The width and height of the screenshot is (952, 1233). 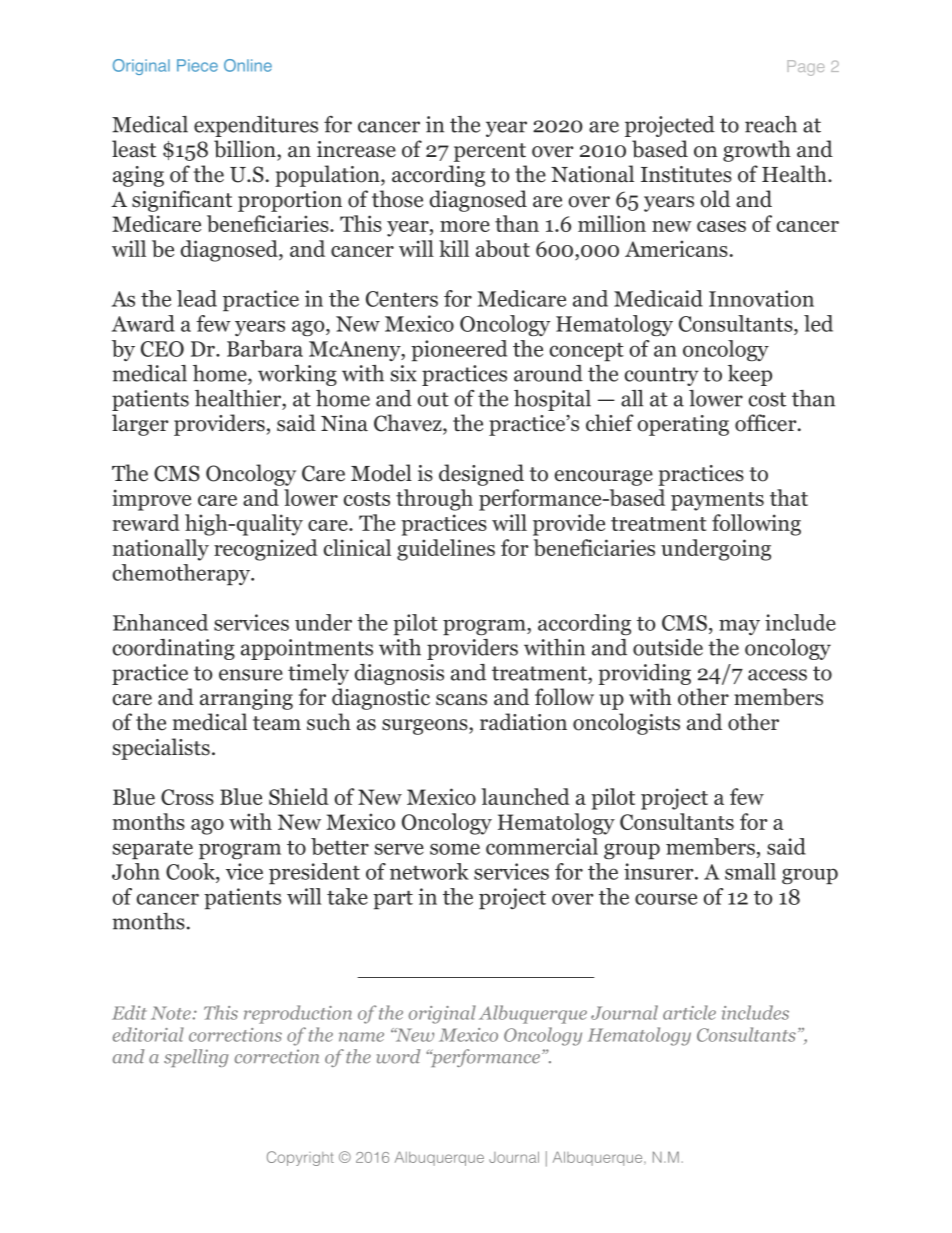 What do you see at coordinates (197, 65) in the screenshot?
I see `Piece` at bounding box center [197, 65].
